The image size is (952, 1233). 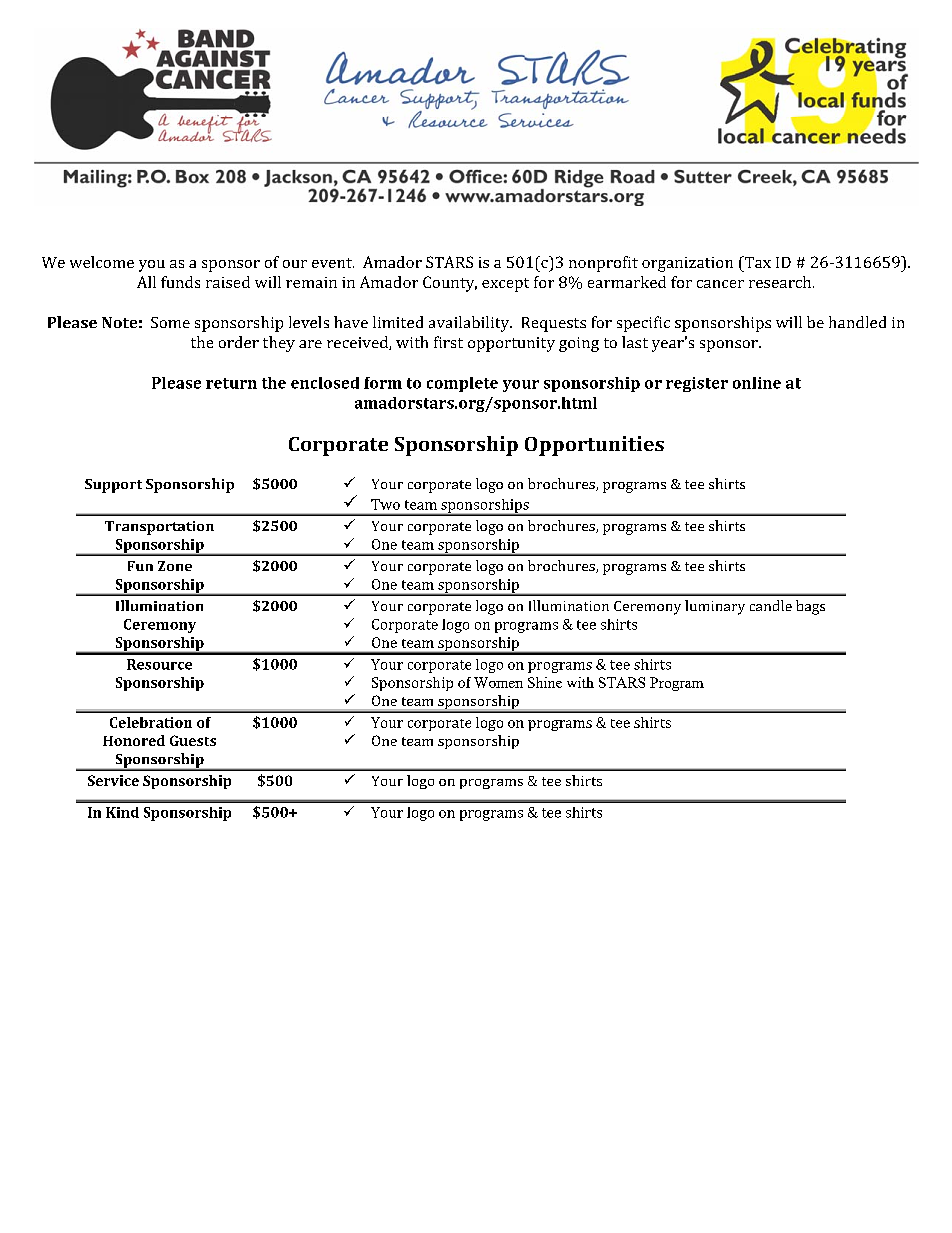 I want to click on luminary, so click(x=715, y=607).
